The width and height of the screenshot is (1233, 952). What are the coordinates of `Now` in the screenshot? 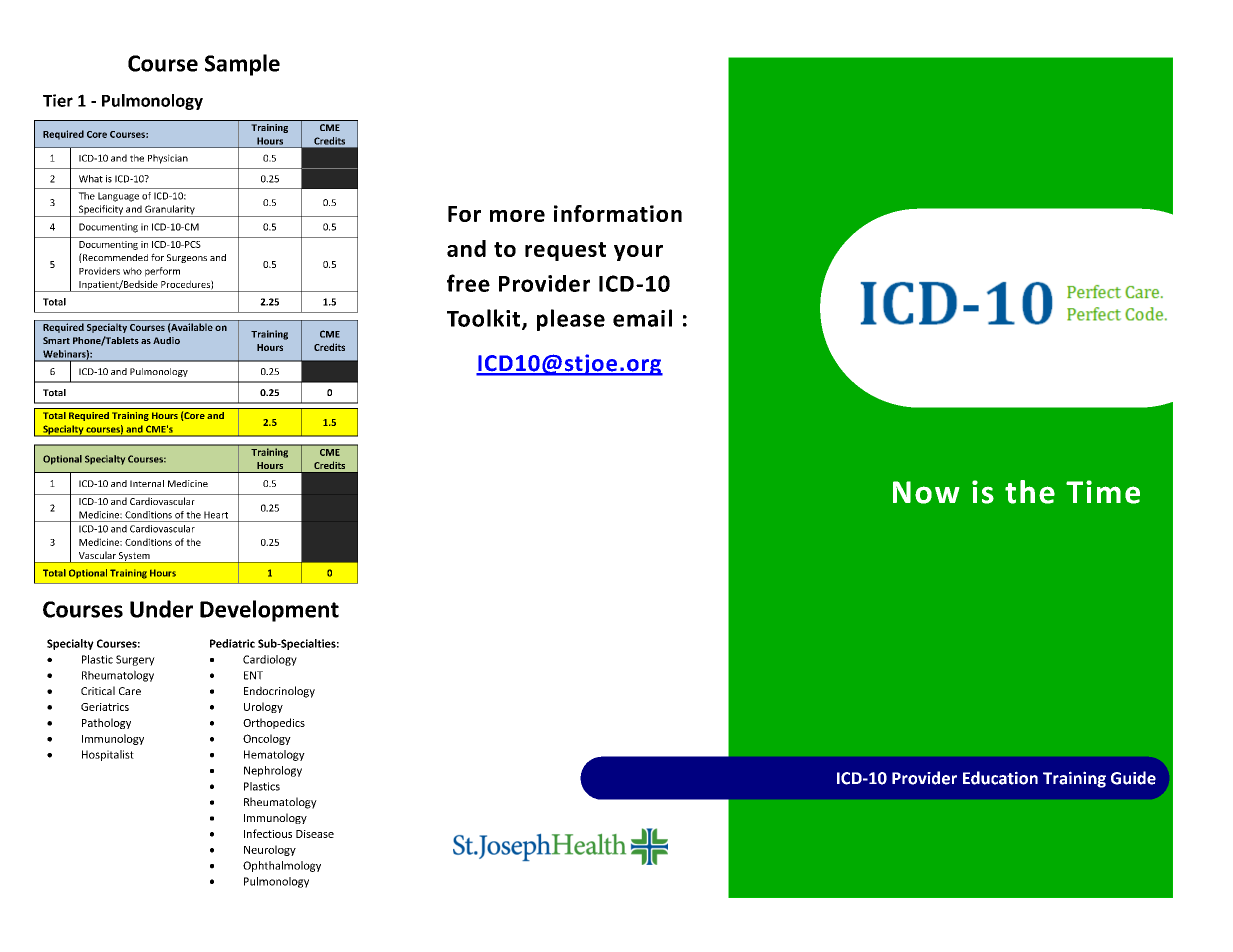 It's located at (926, 492).
